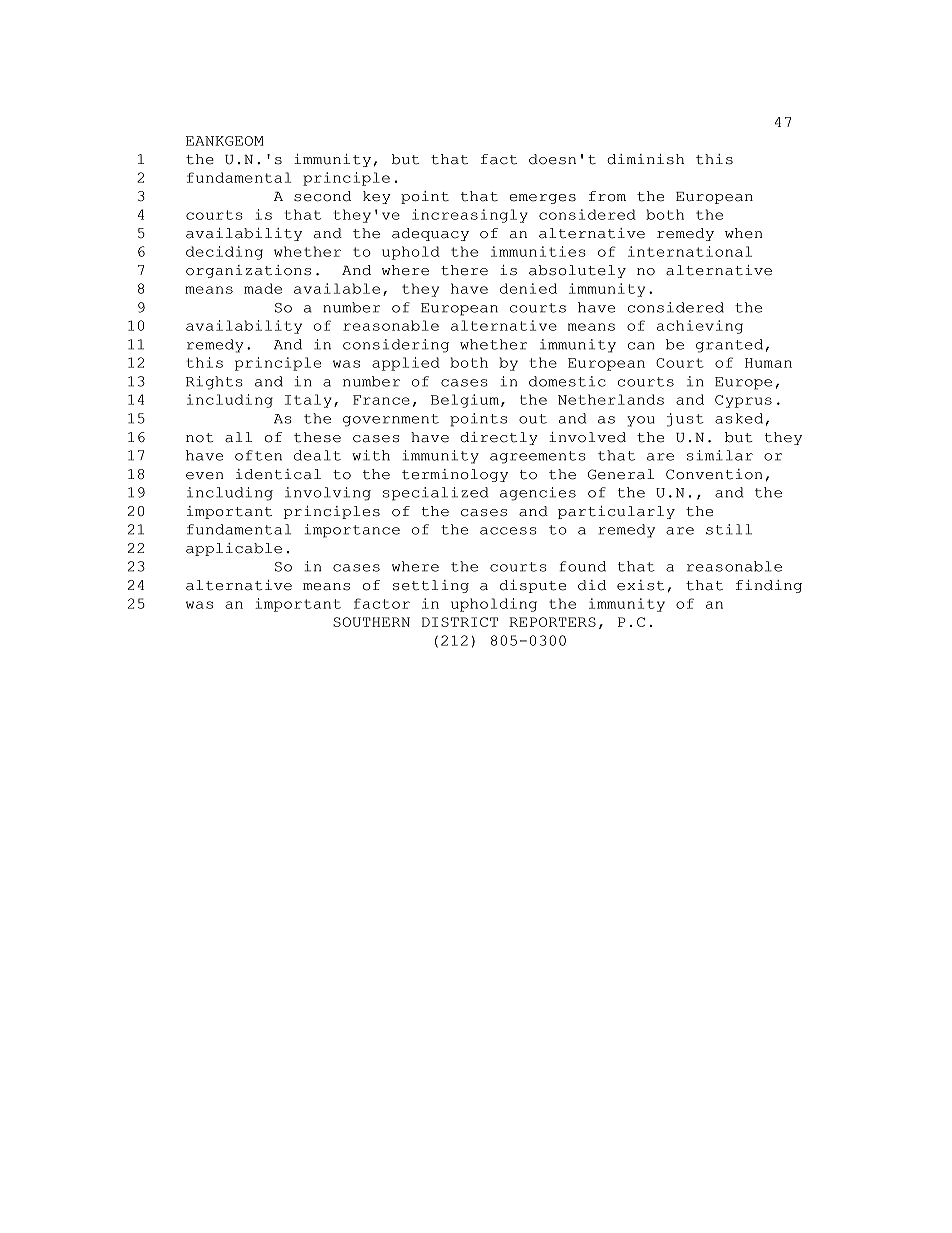 The width and height of the document is (952, 1233). Describe the element at coordinates (371, 622) in the document. I see `SOUTHERN` at that location.
